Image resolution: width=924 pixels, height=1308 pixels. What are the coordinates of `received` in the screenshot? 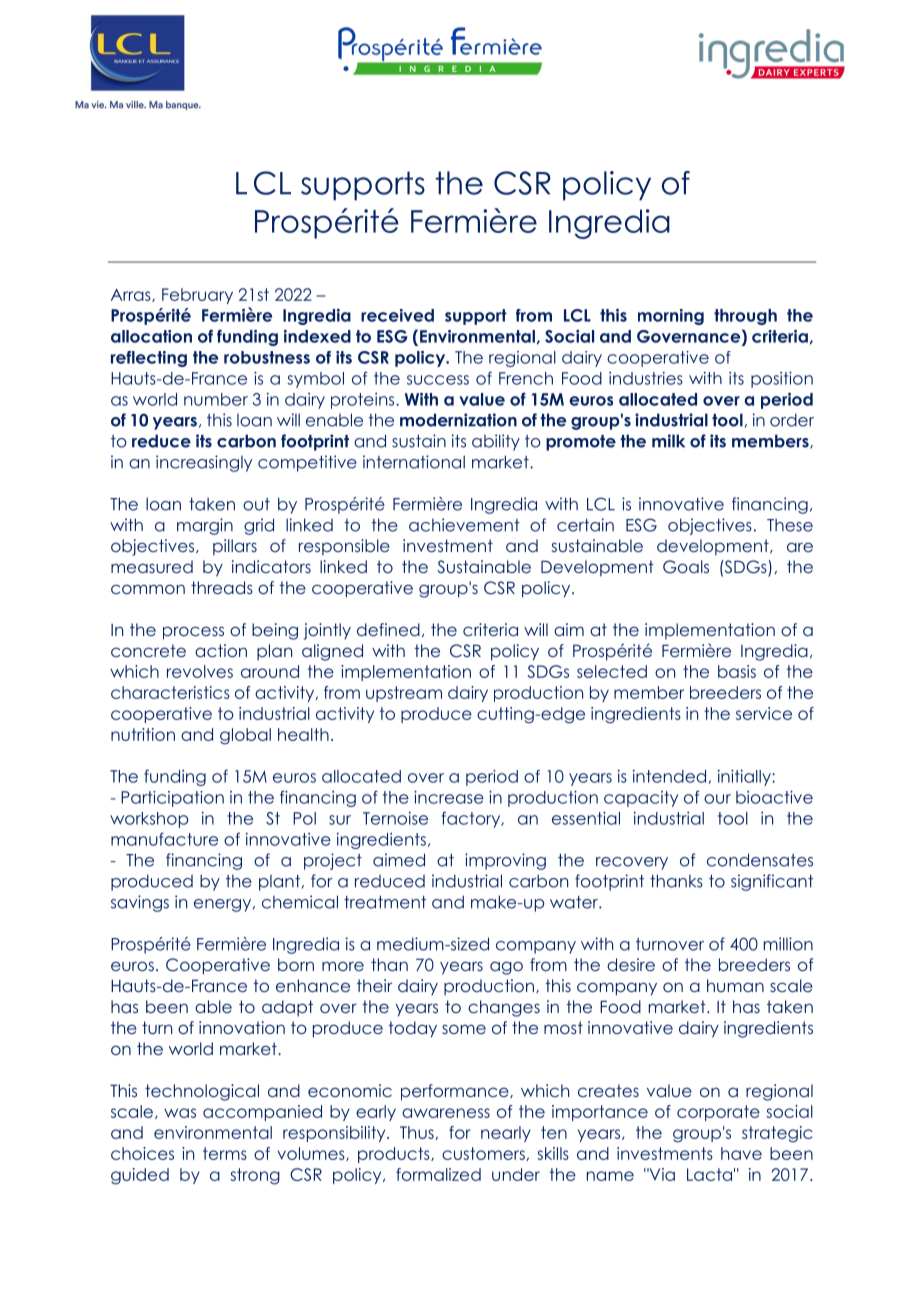 It's located at (397, 315).
